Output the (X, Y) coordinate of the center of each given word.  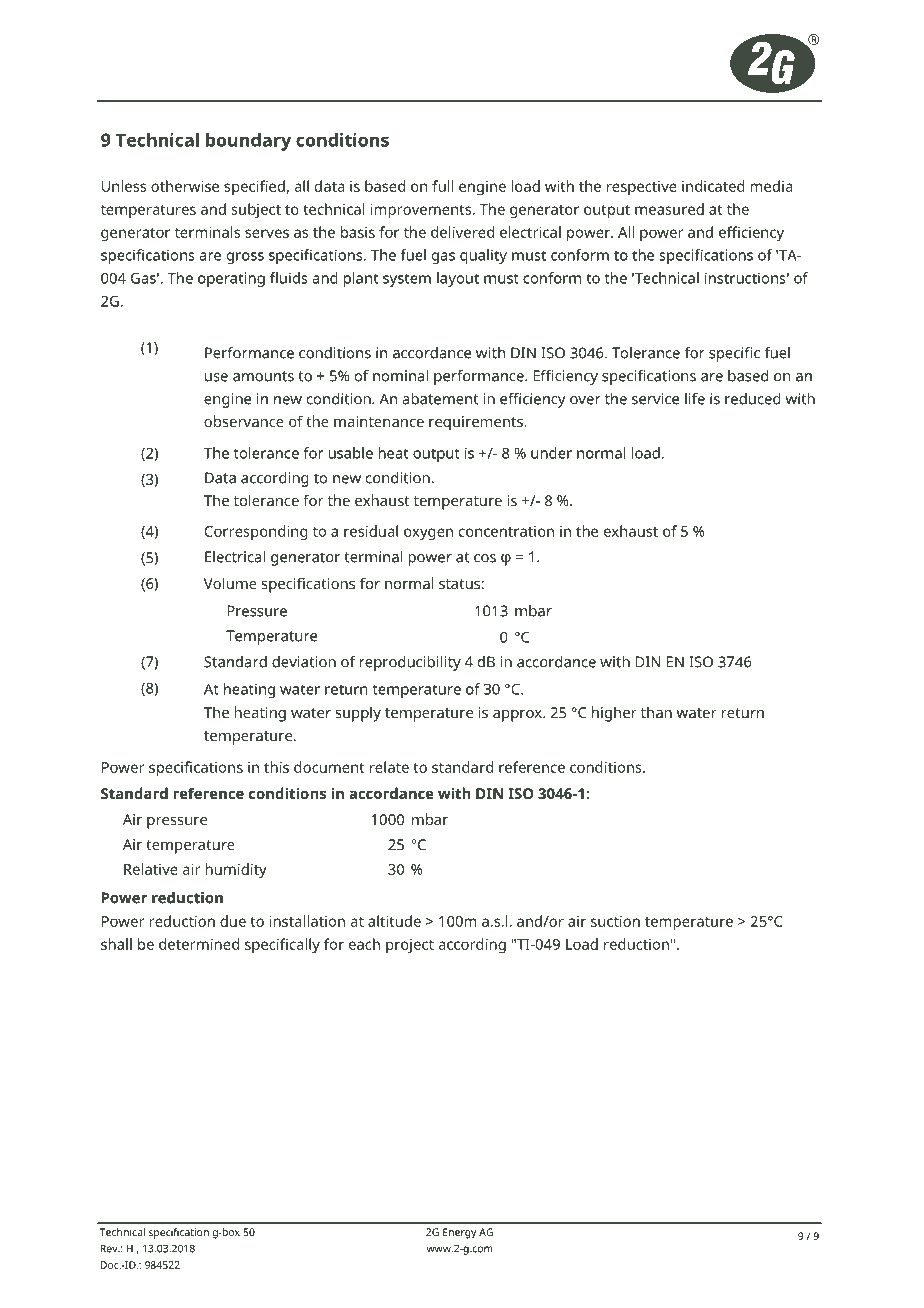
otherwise (185, 186)
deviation (304, 662)
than (656, 712)
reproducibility (410, 663)
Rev (110, 1248)
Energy (459, 1233)
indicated (713, 186)
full (442, 186)
